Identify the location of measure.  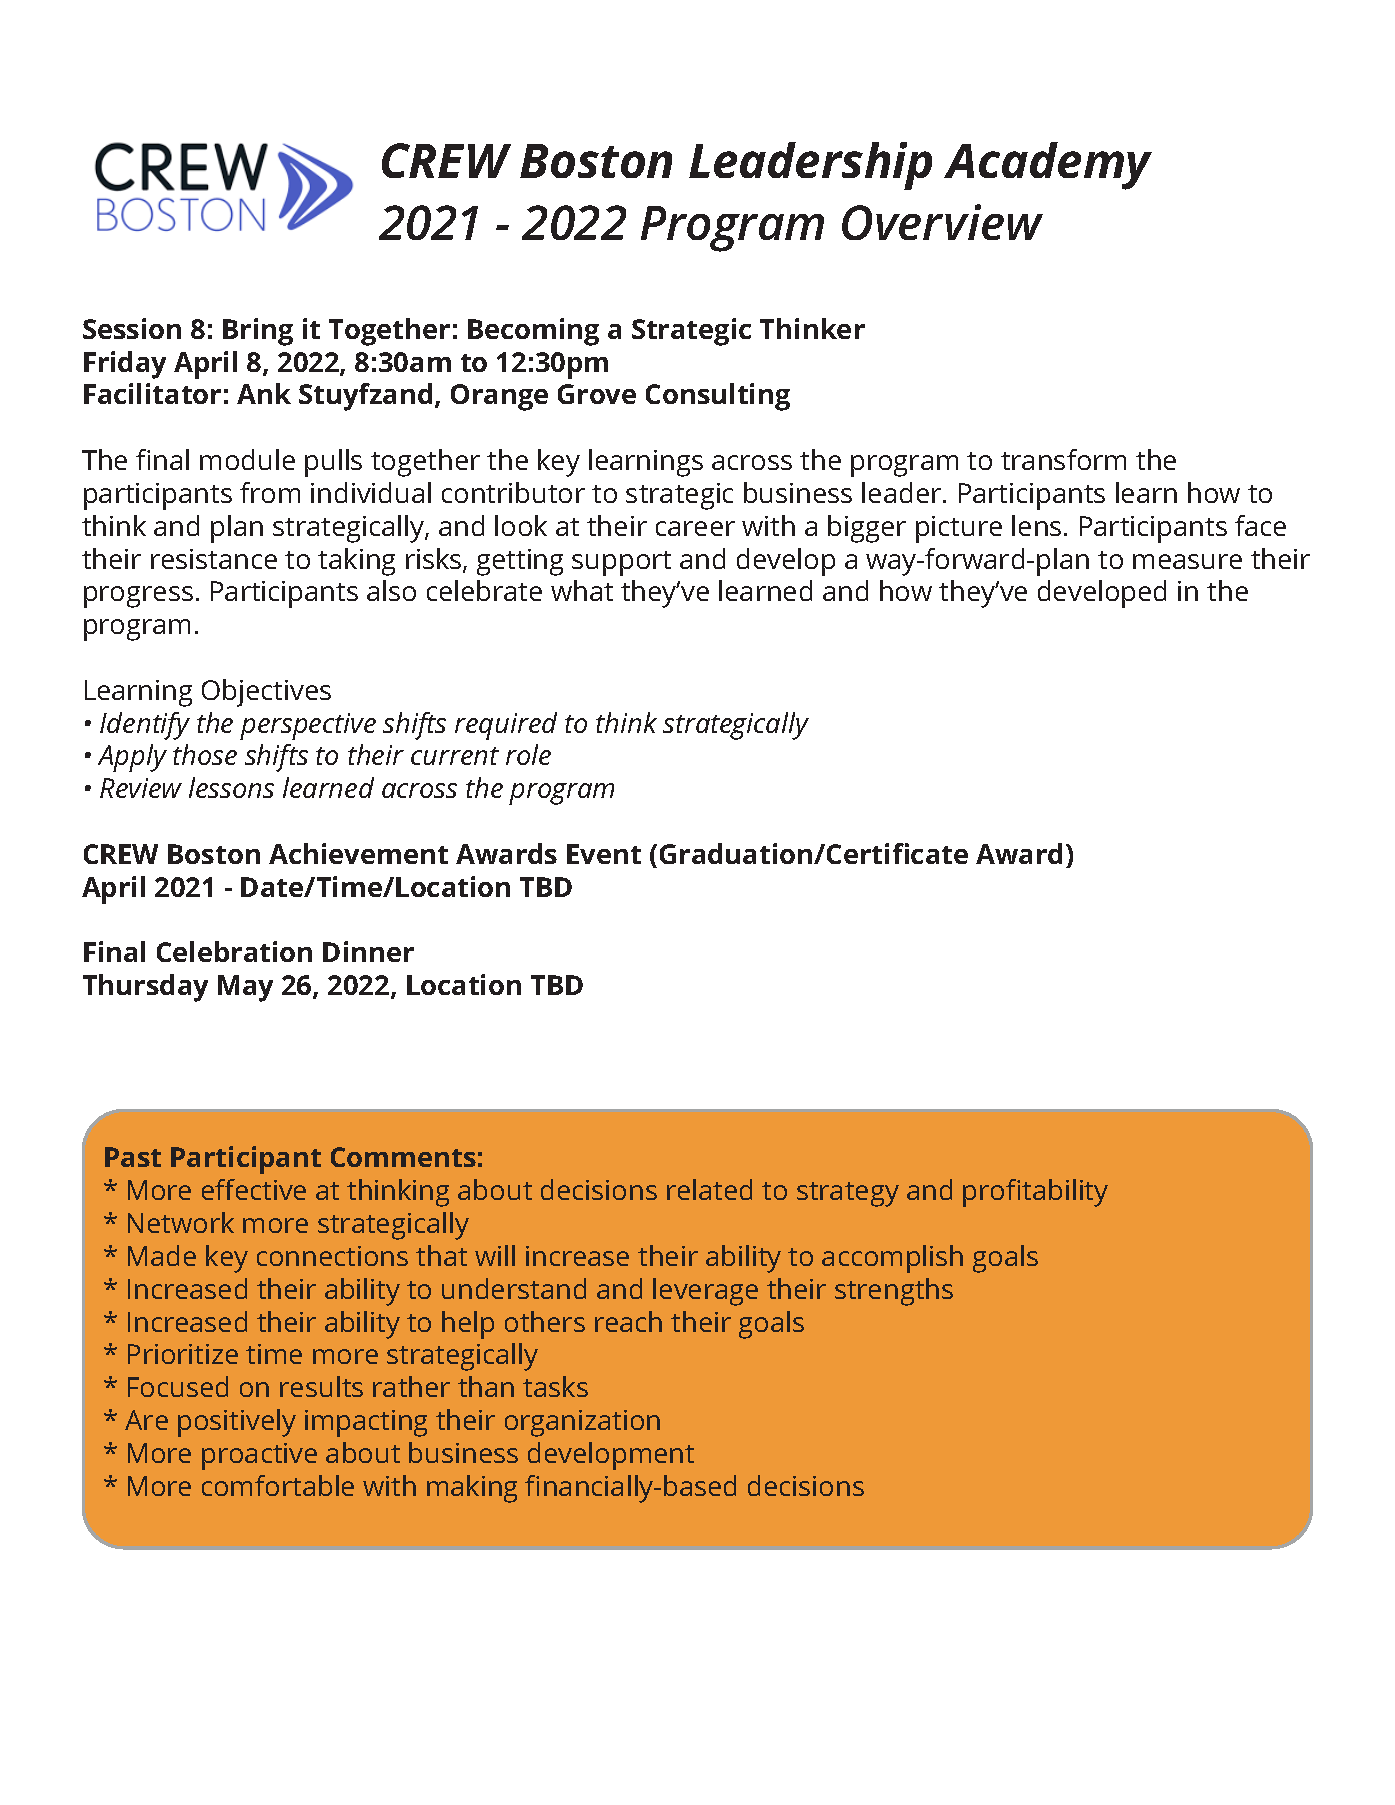
(1187, 561).
